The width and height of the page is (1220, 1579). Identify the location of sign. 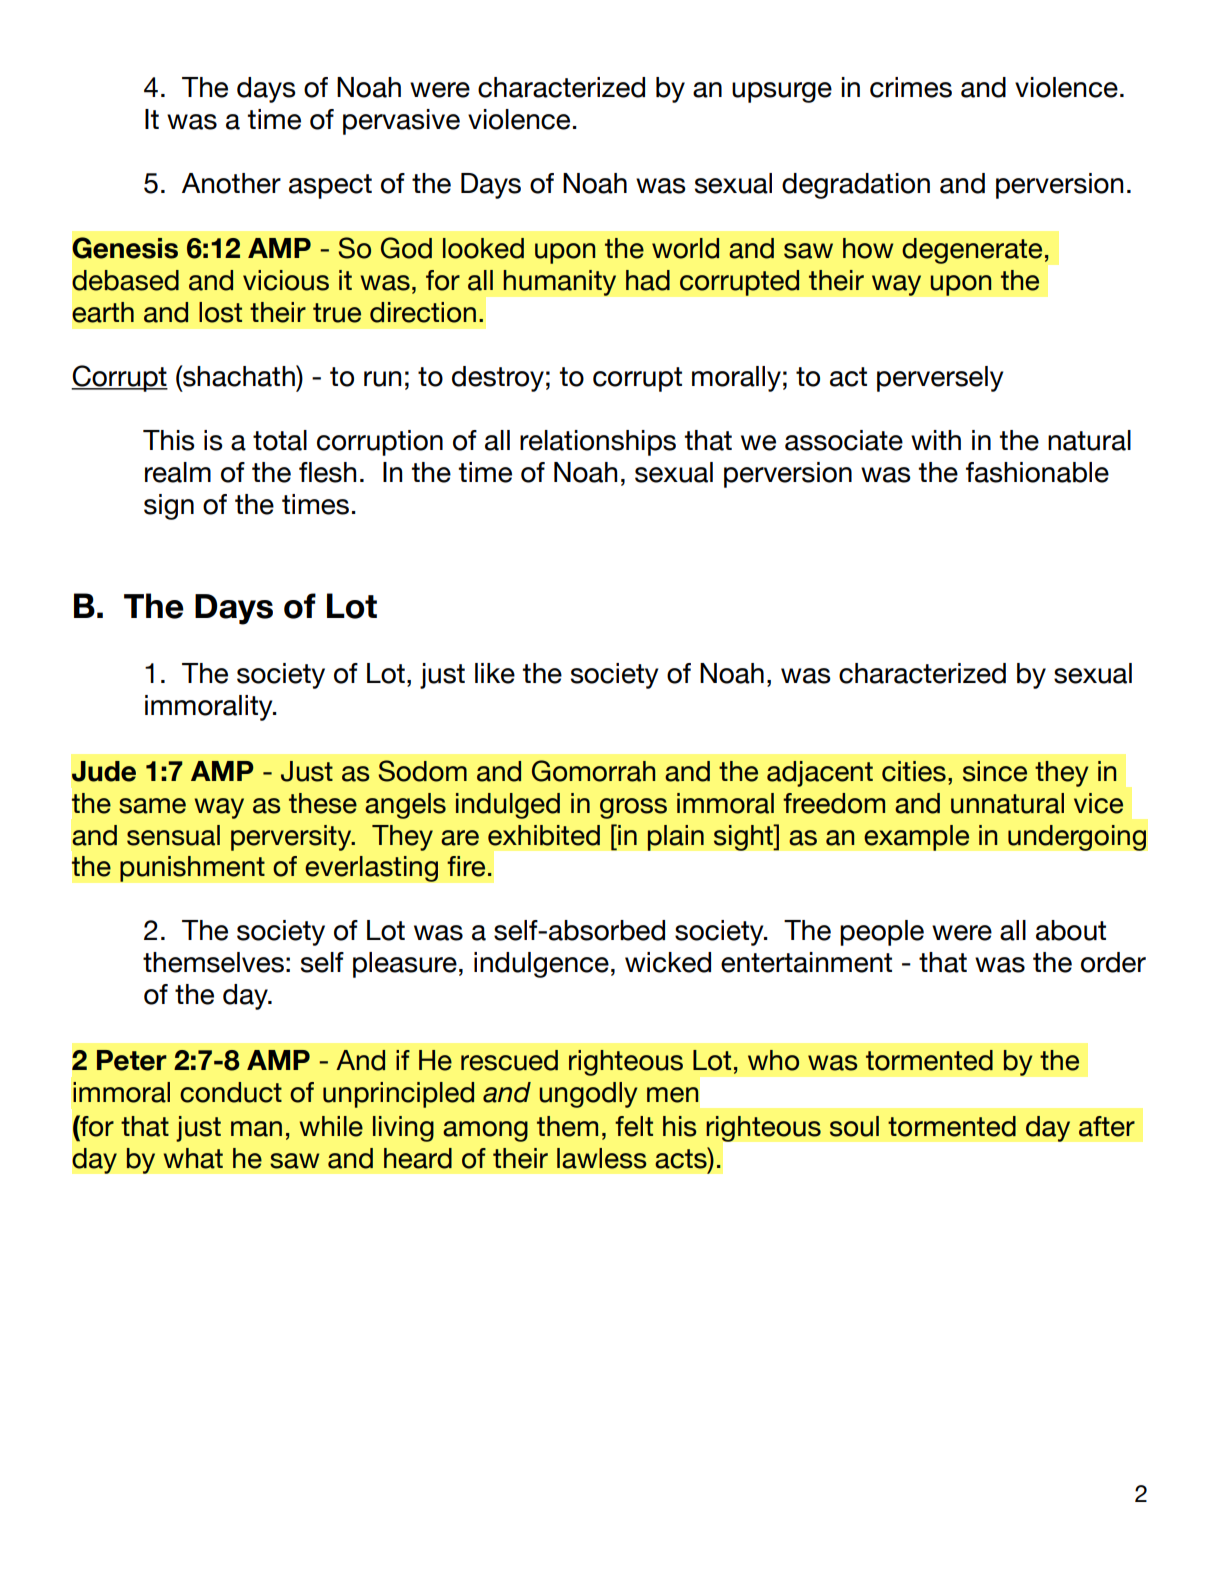
(169, 507).
